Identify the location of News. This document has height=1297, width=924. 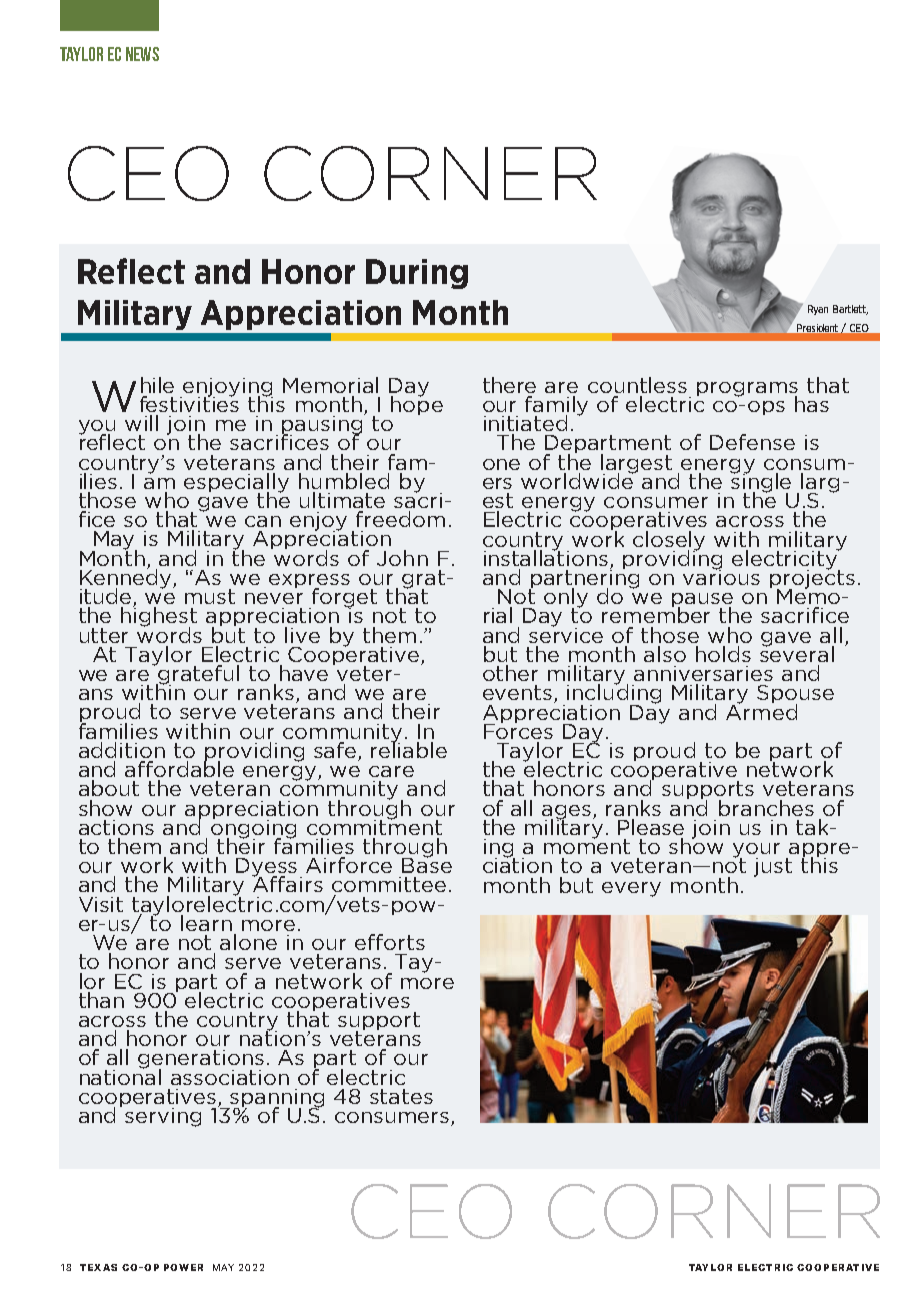
(142, 54).
